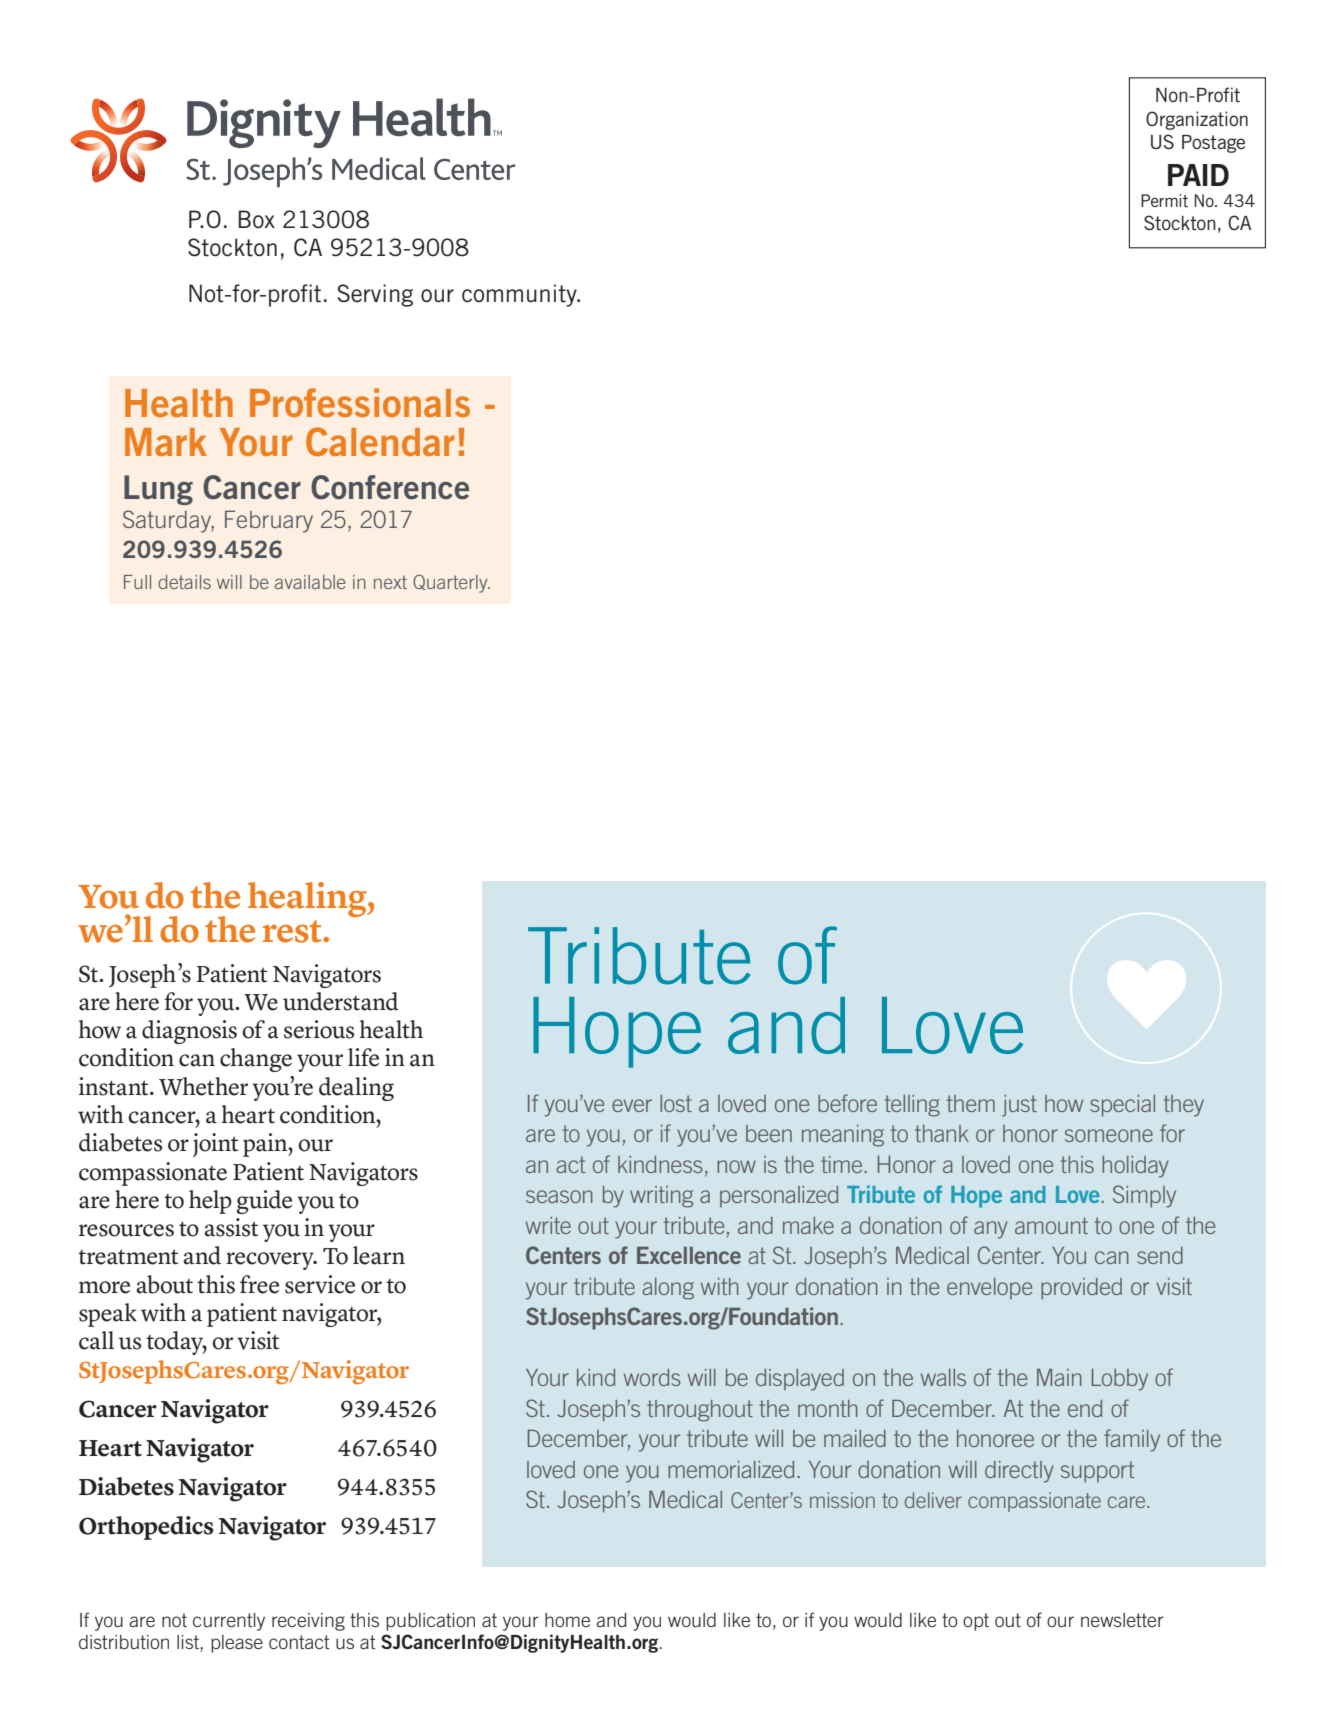 The width and height of the screenshot is (1332, 1723). What do you see at coordinates (1164, 200) in the screenshot?
I see `Permit` at bounding box center [1164, 200].
